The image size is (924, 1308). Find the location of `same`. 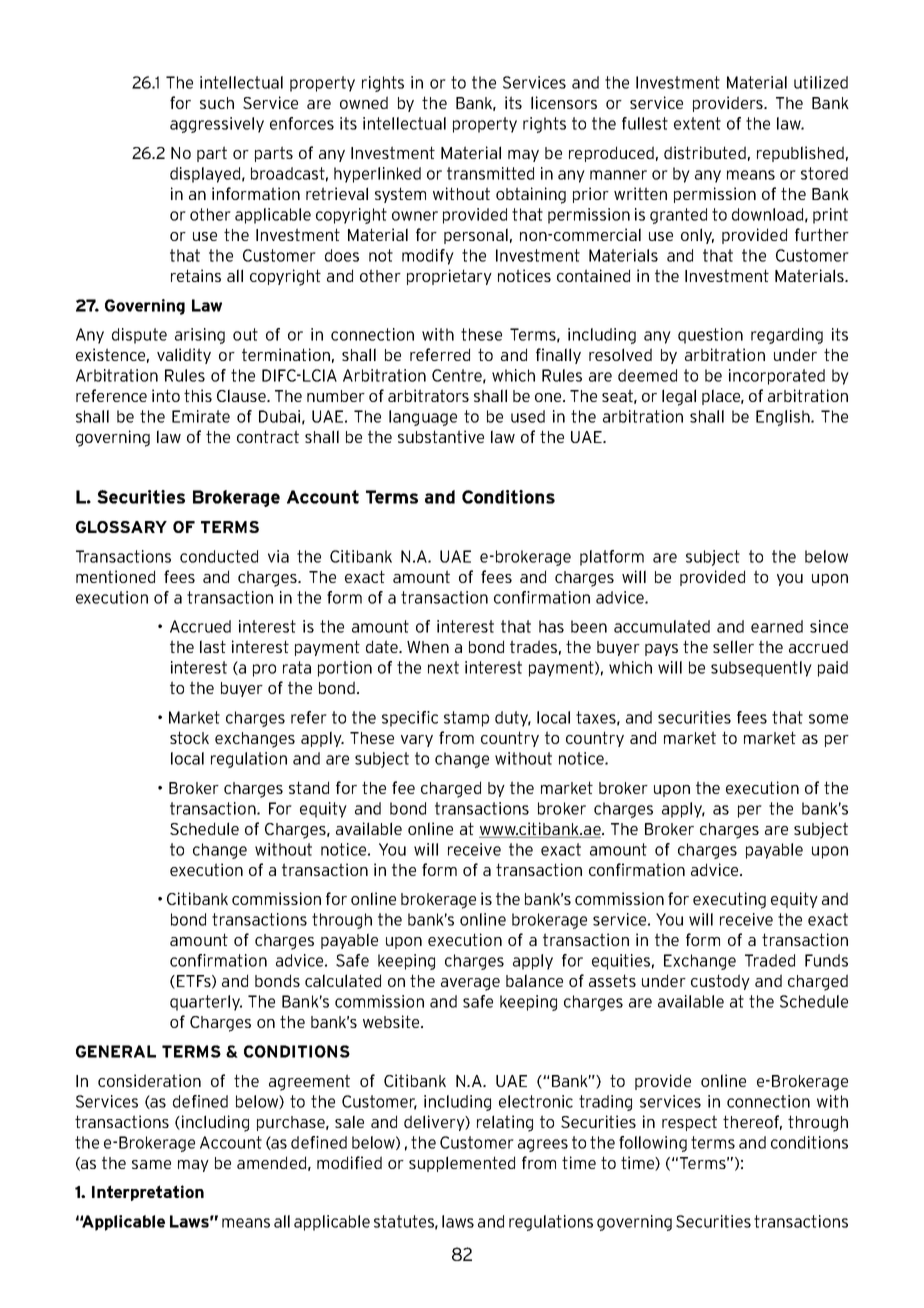

same is located at coordinates (151, 1164).
